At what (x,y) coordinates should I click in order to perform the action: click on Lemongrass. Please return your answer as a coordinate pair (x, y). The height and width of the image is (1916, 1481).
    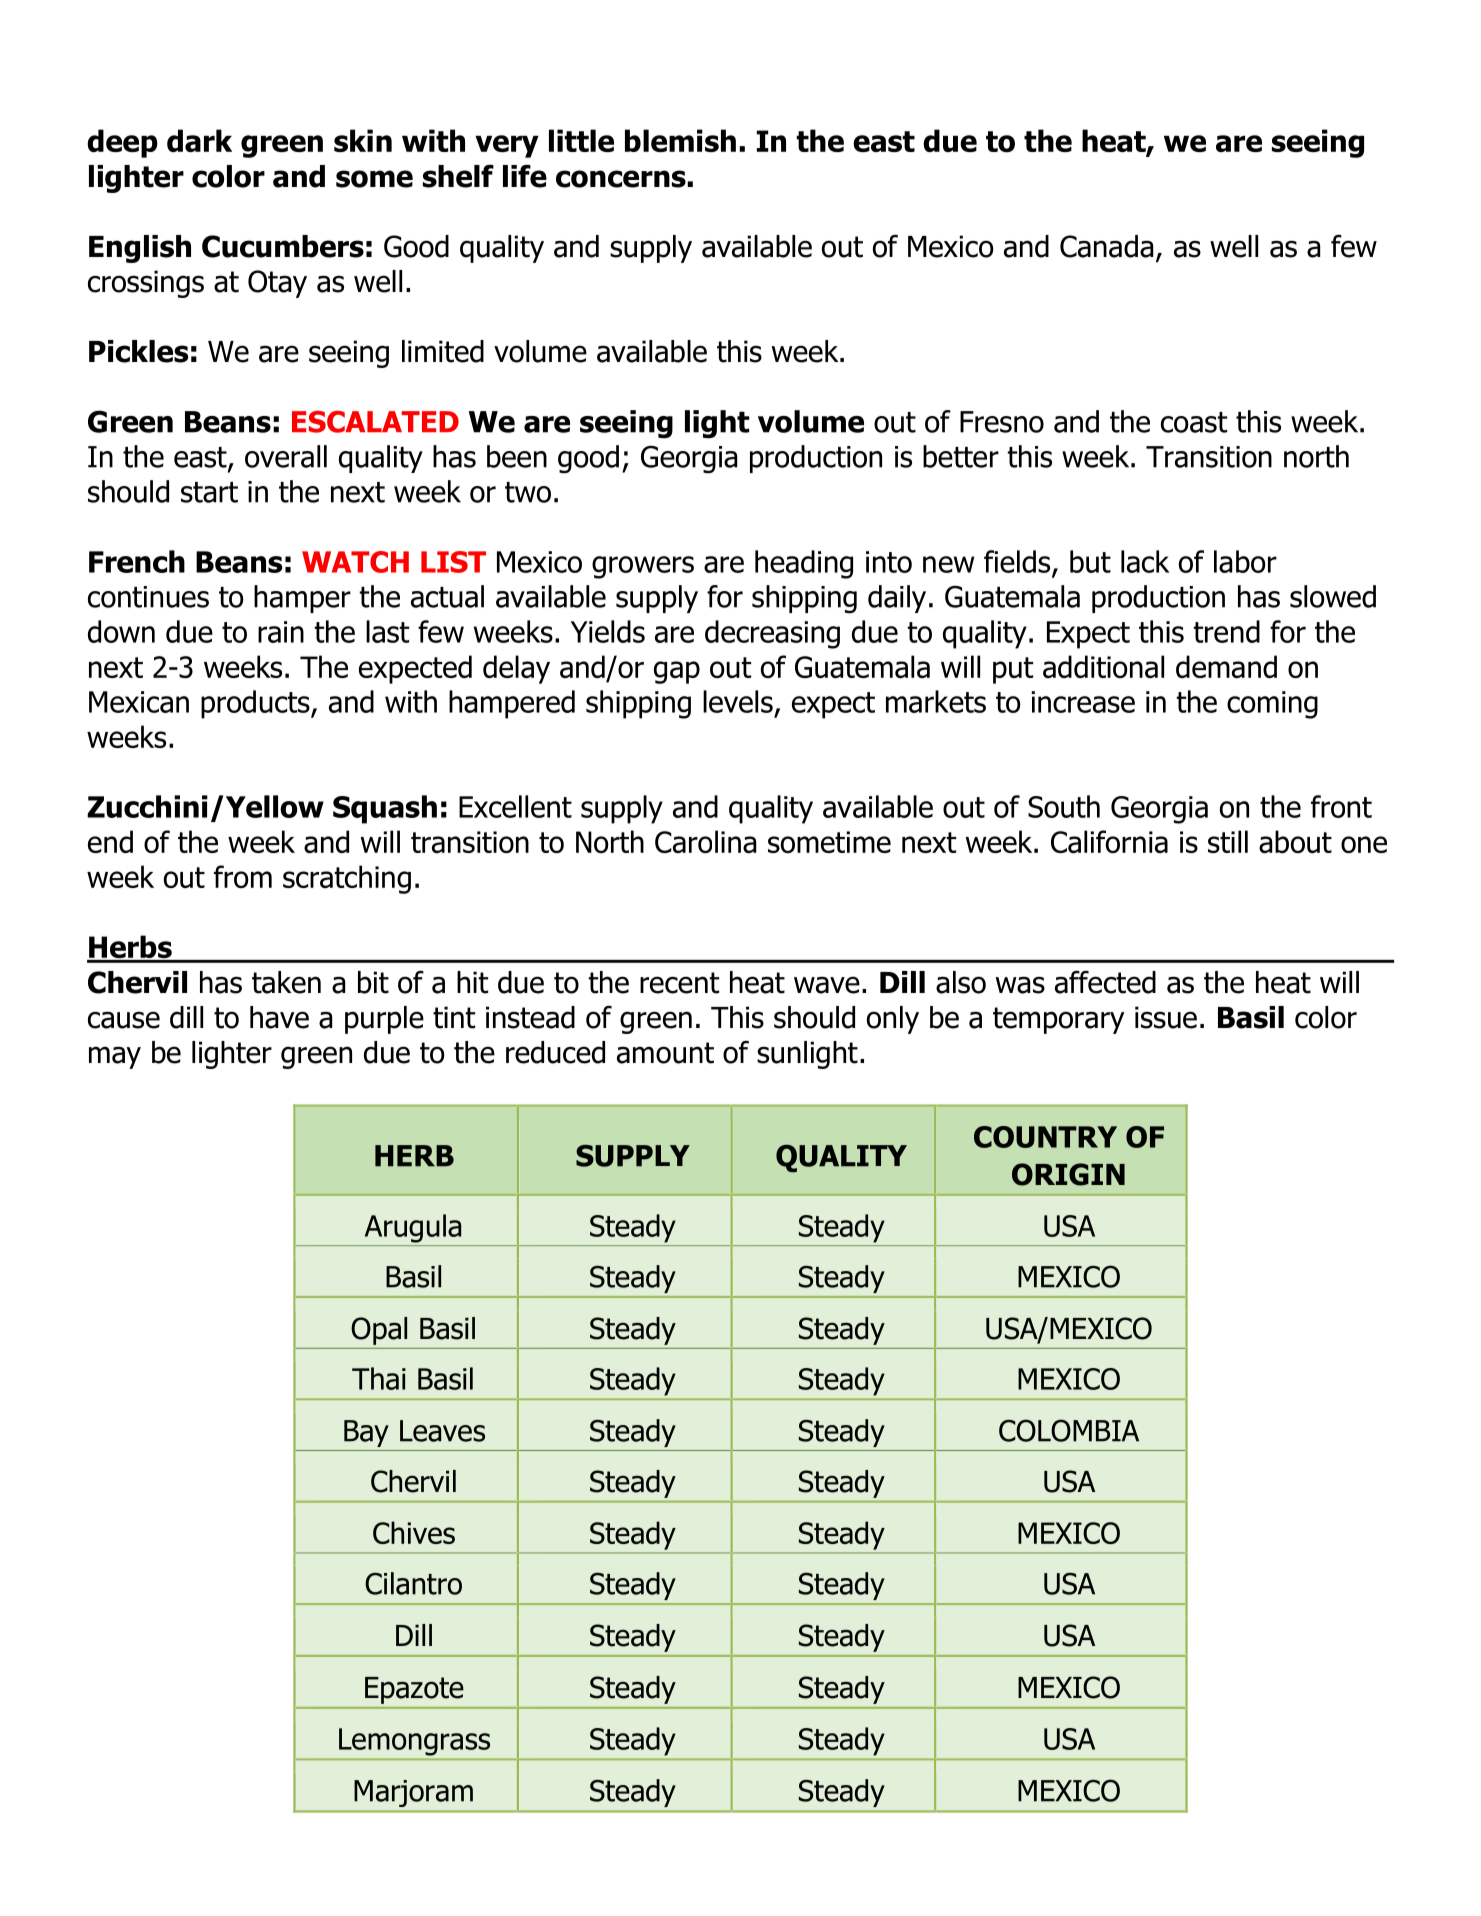
    Looking at the image, I should click on (414, 1742).
